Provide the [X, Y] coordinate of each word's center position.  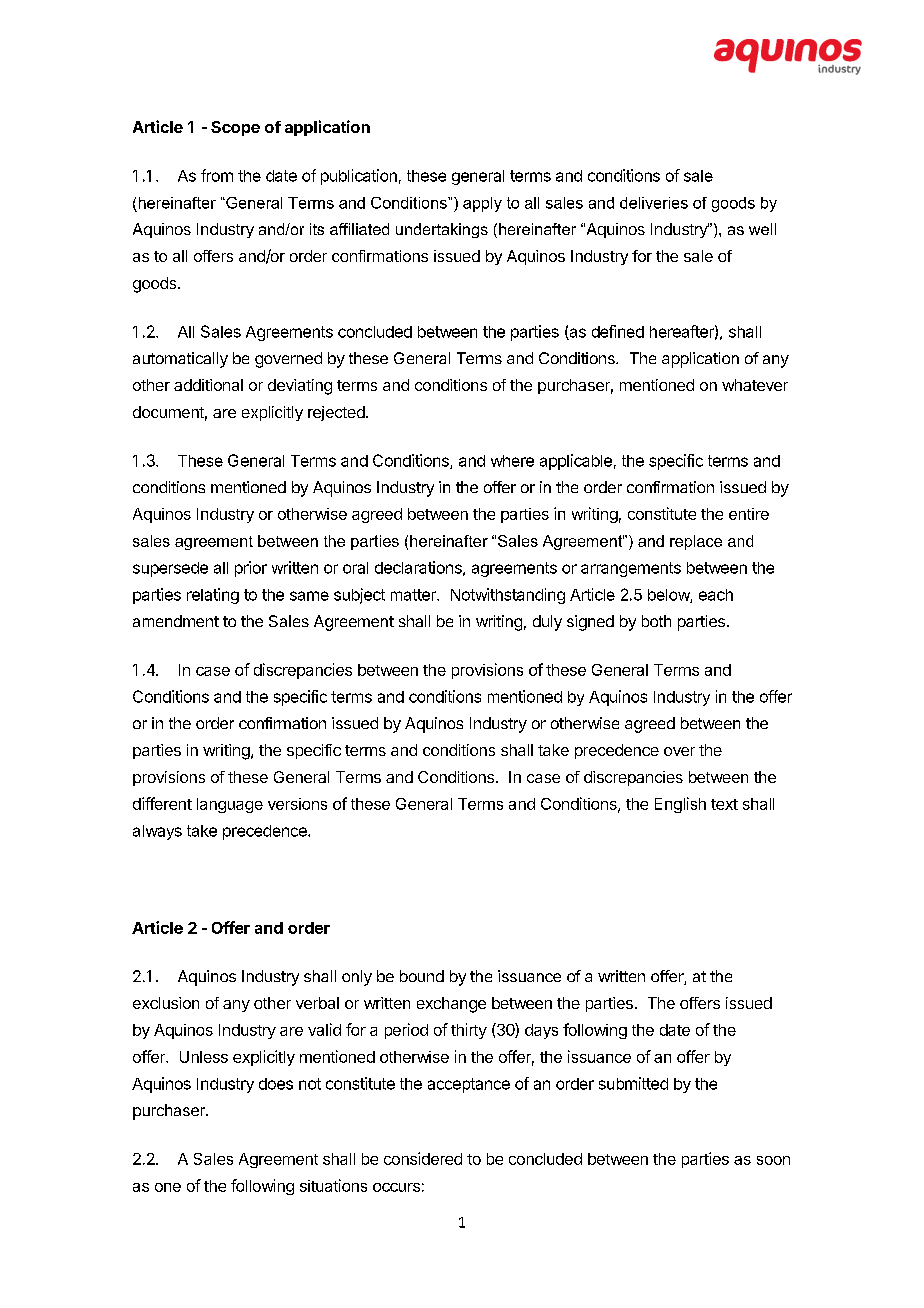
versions [297, 804]
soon [773, 1160]
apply [482, 204]
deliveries [654, 203]
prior [251, 569]
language [230, 805]
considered [423, 1158]
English [680, 805]
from [217, 175]
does [276, 1084]
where [512, 461]
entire [749, 514]
